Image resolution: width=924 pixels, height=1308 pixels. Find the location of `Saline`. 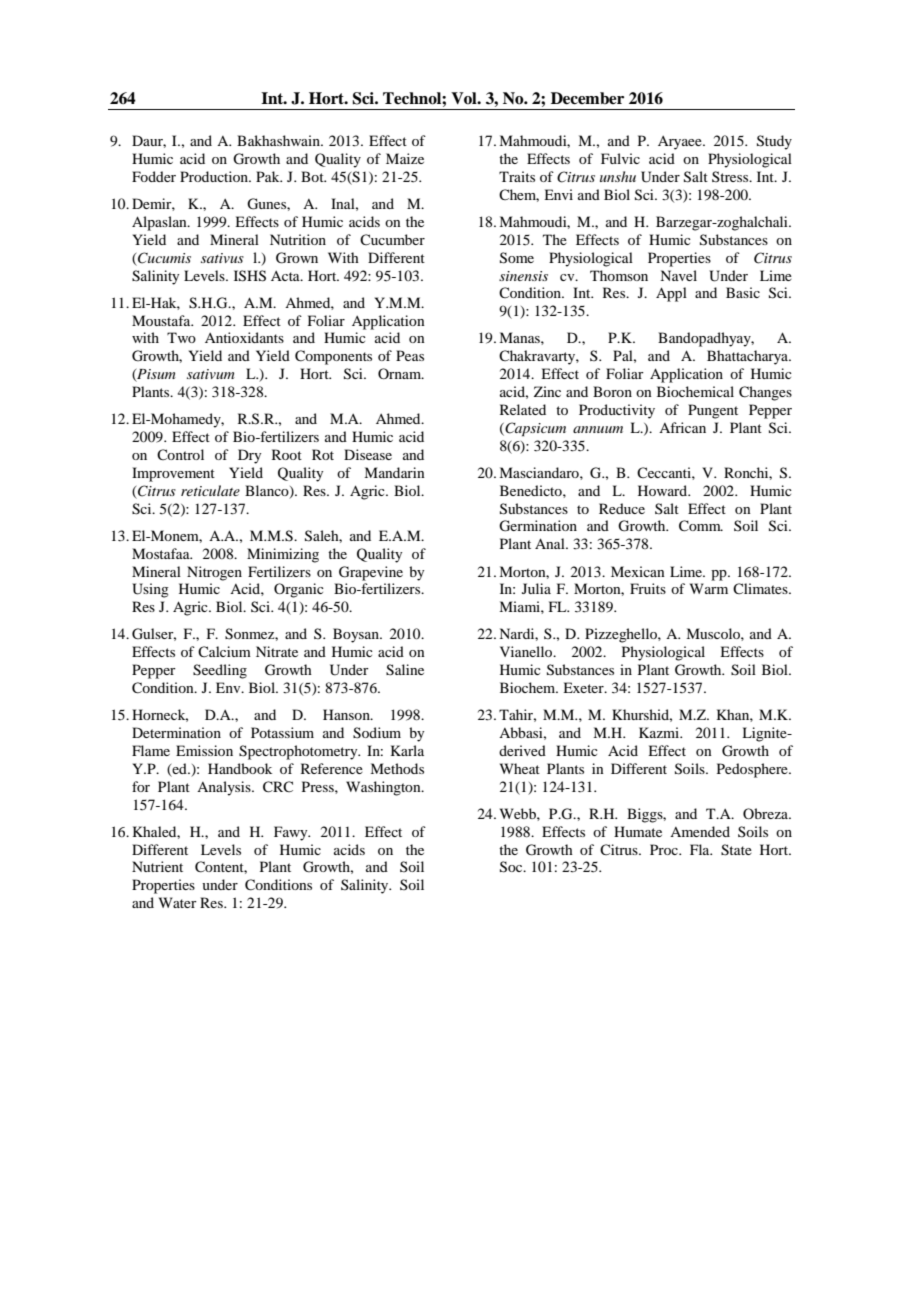

Saline is located at coordinates (405, 670).
